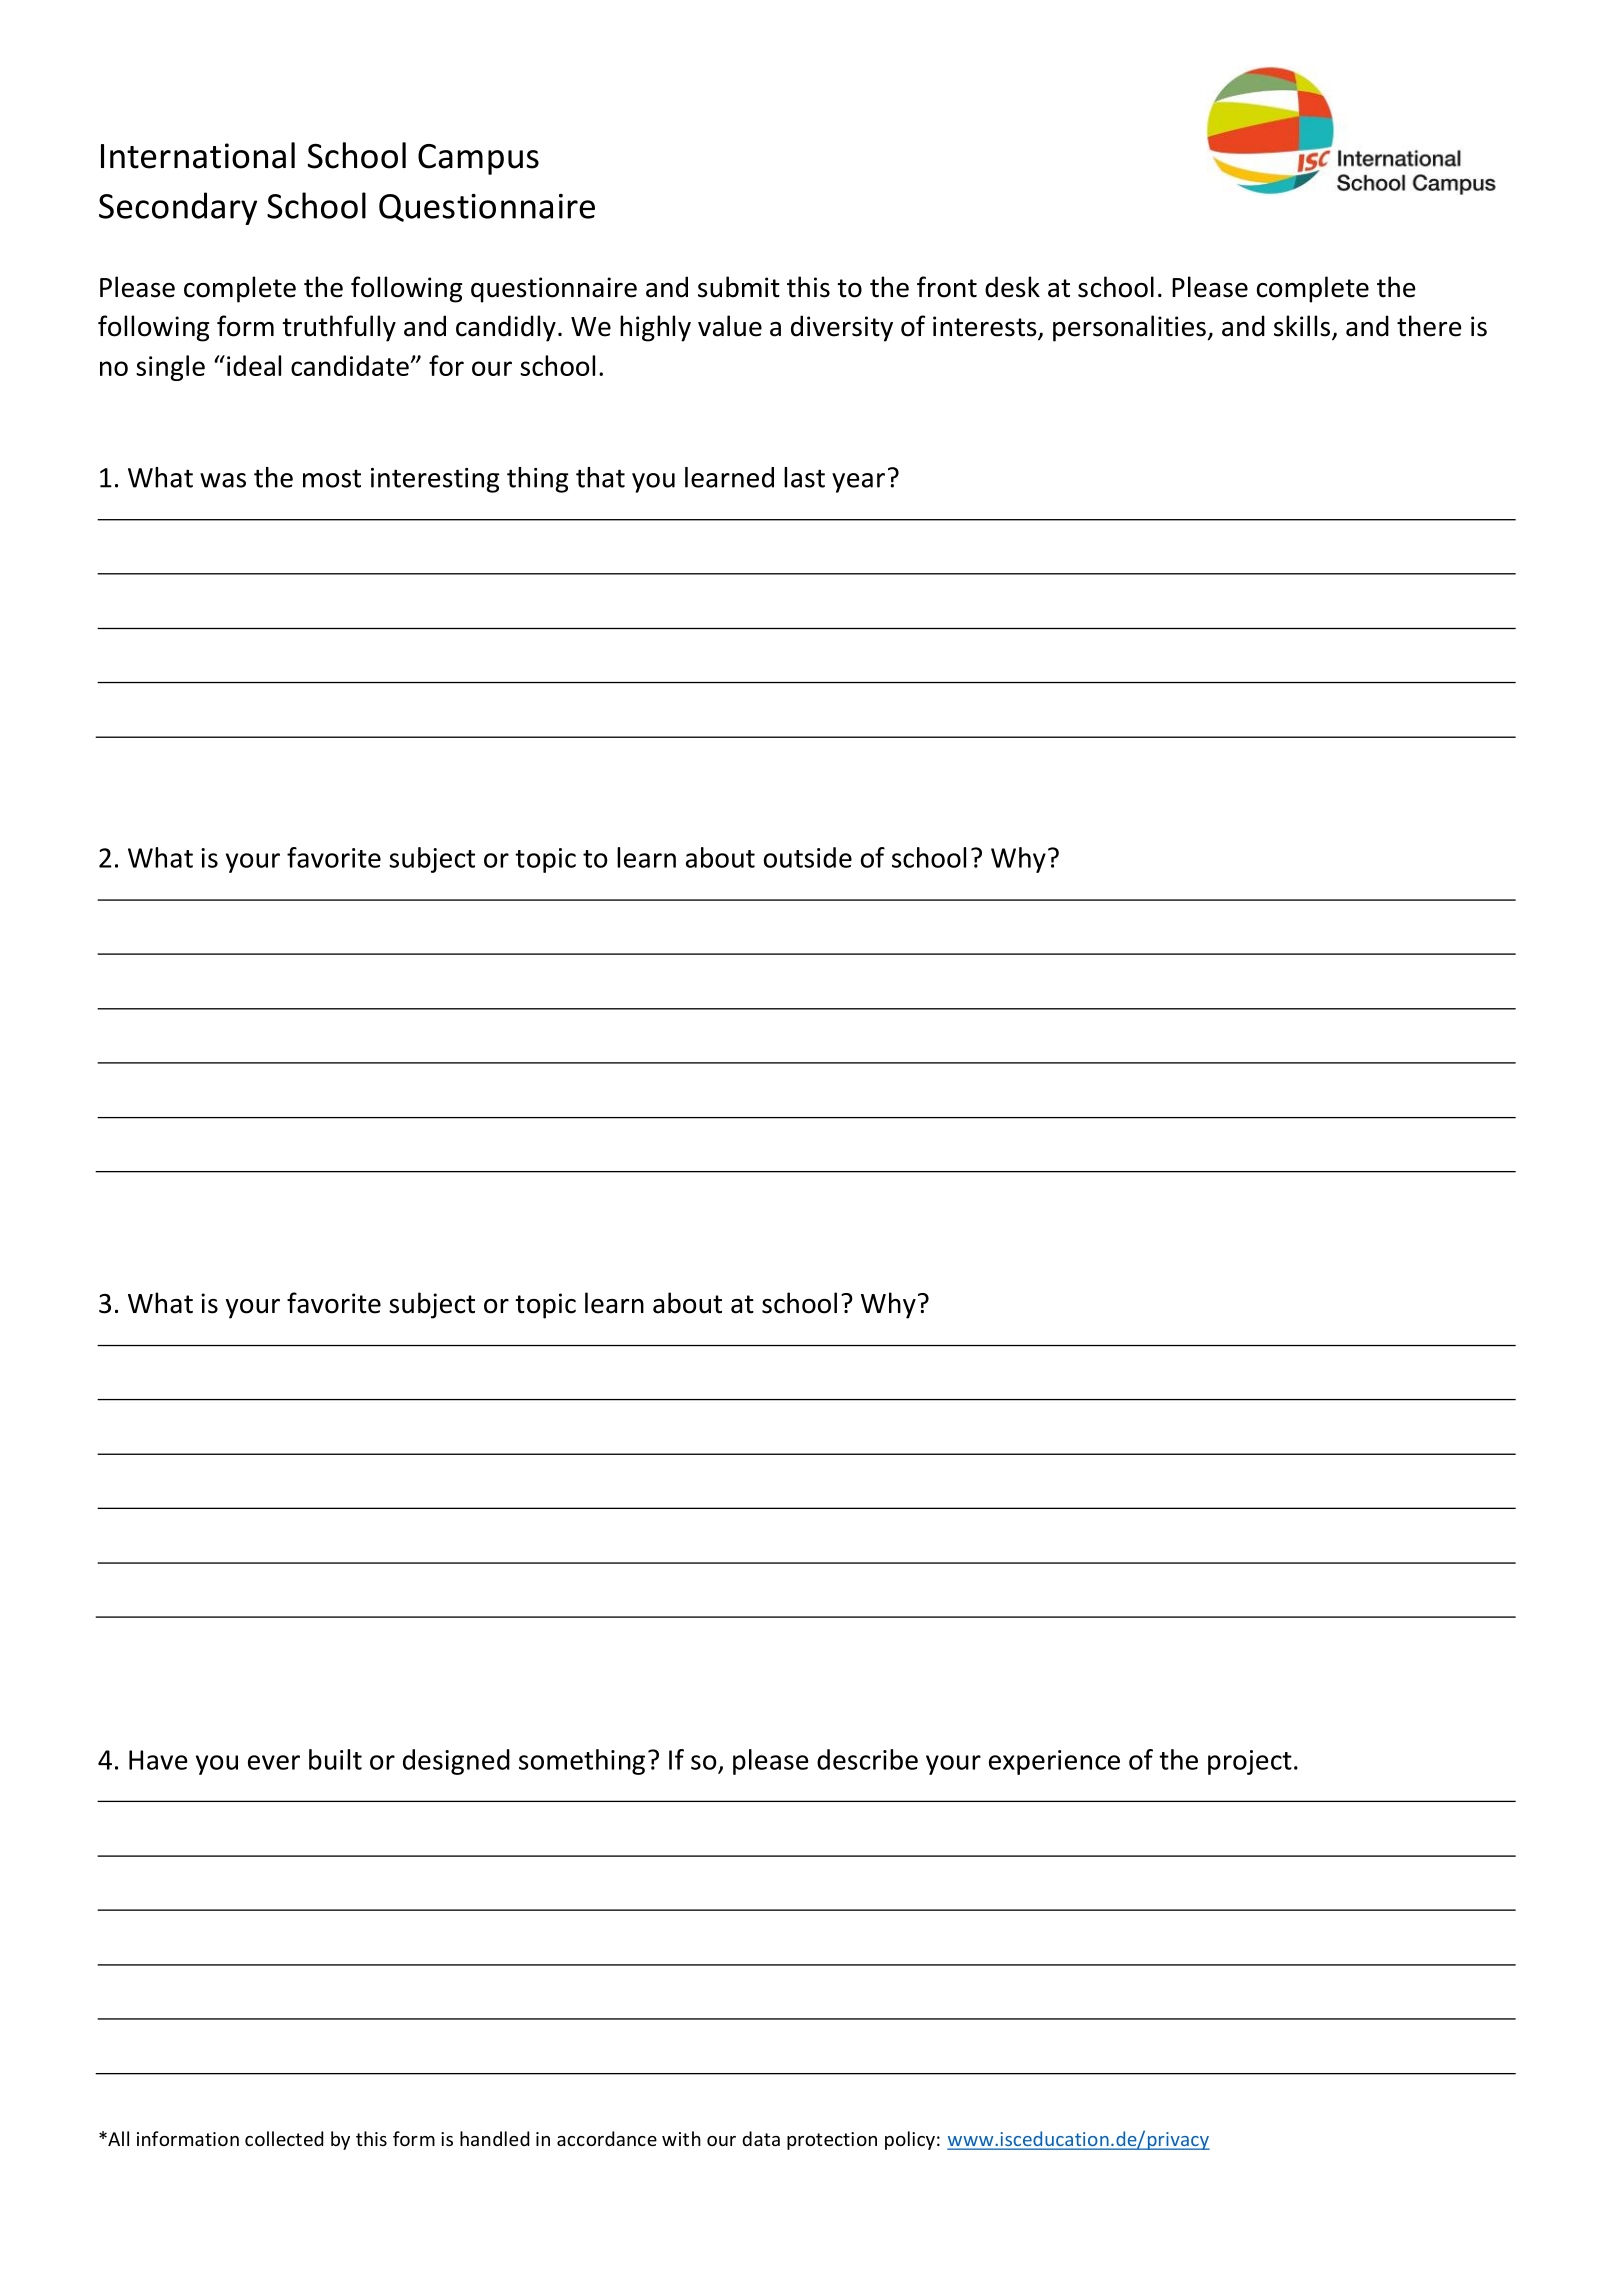  Describe the element at coordinates (178, 208) in the screenshot. I see `Secondary` at that location.
